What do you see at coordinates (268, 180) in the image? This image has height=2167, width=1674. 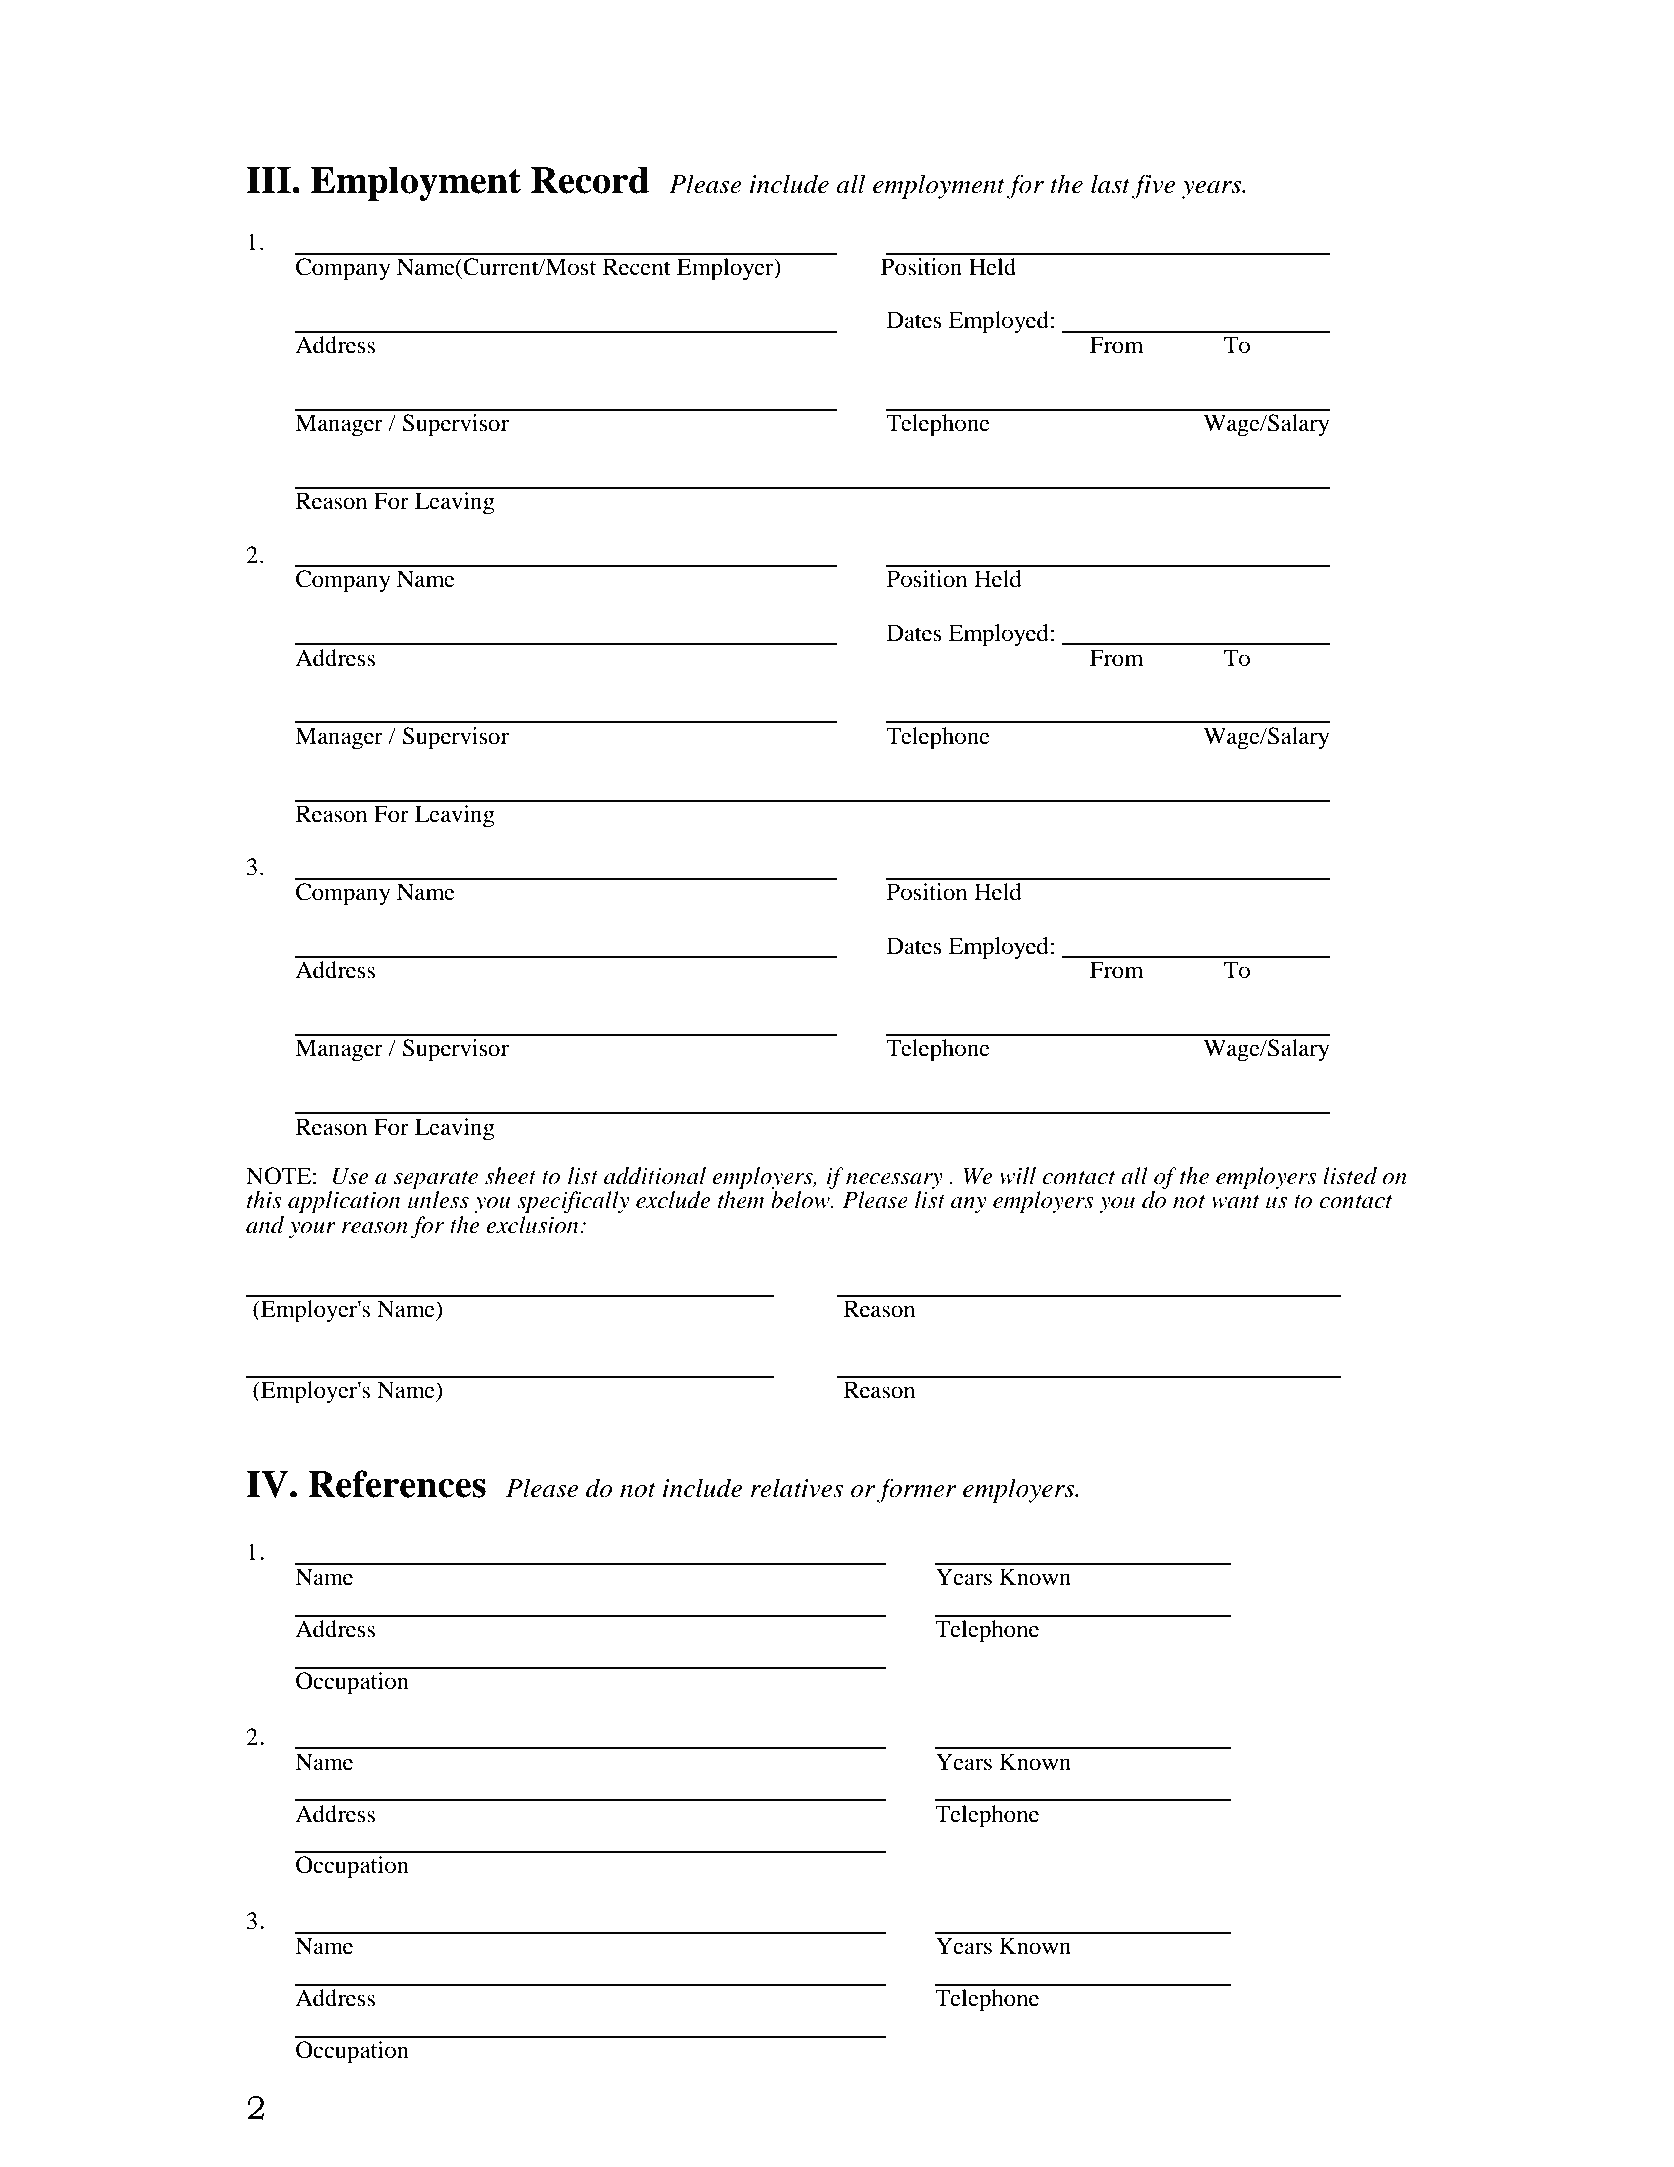 I see `III` at bounding box center [268, 180].
